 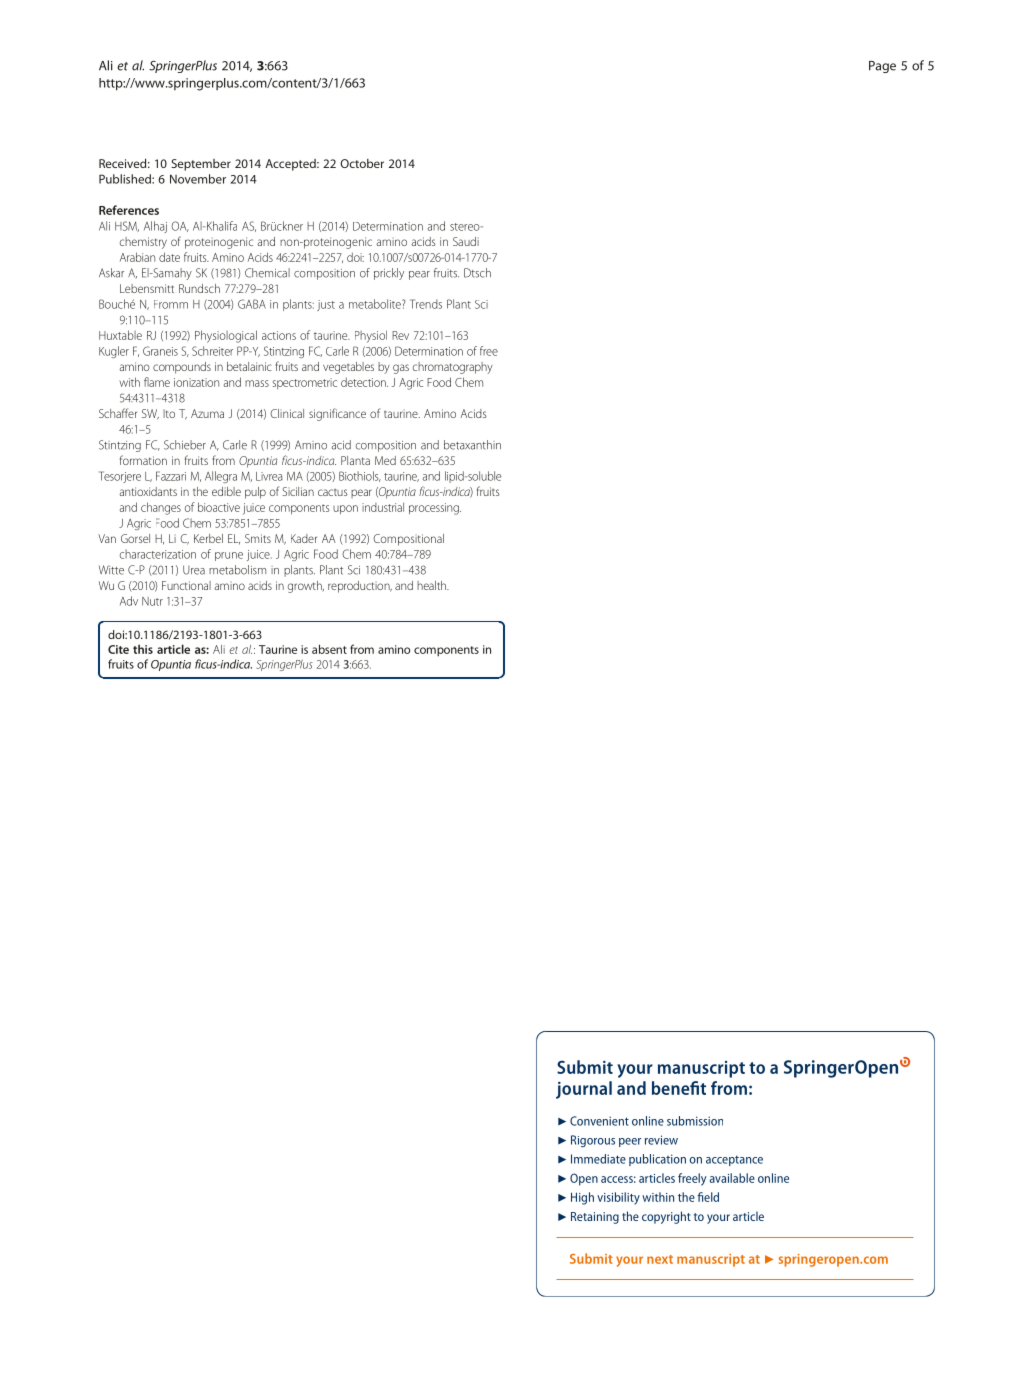 What do you see at coordinates (196, 382) in the screenshot?
I see `ionization` at bounding box center [196, 382].
